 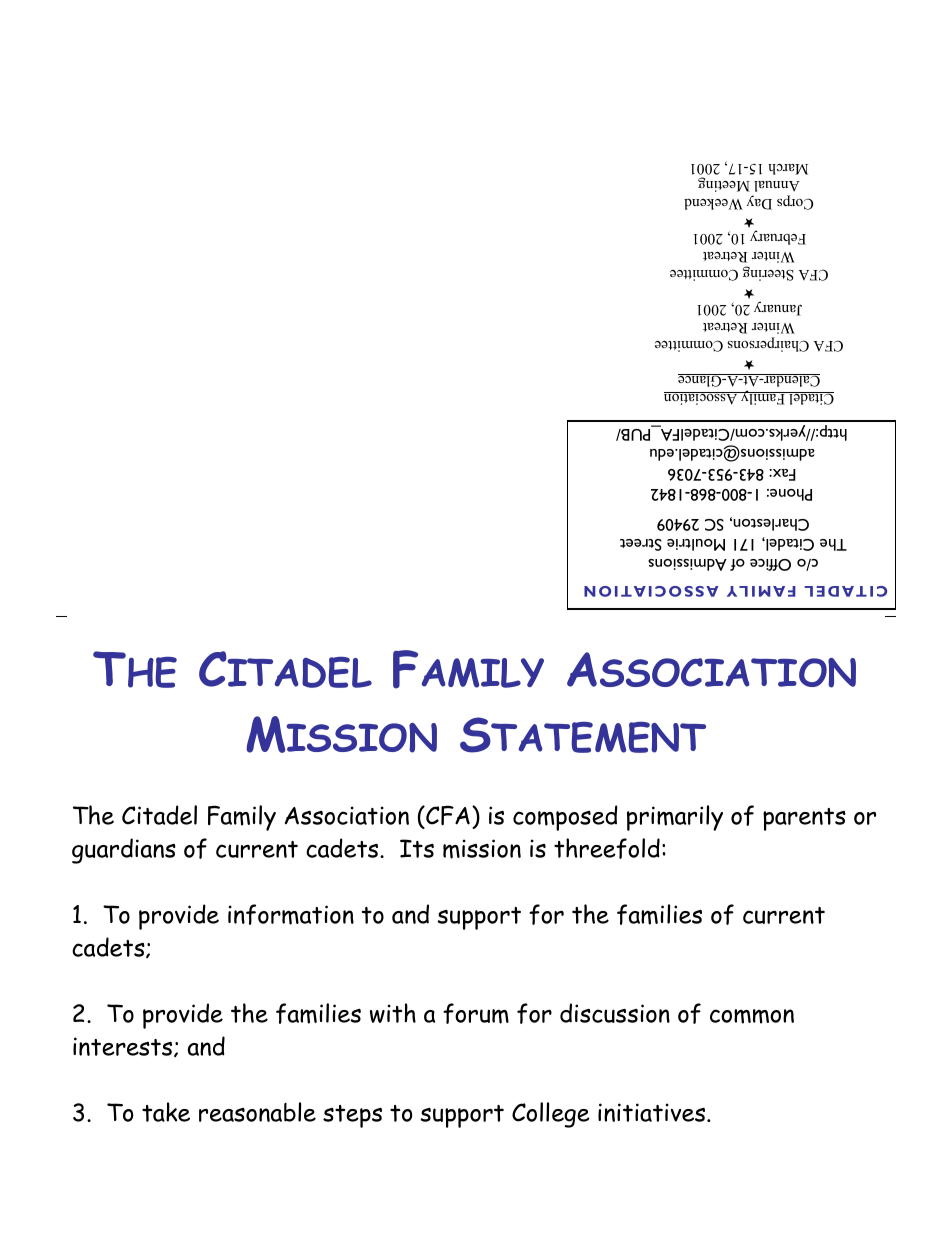 What do you see at coordinates (551, 1115) in the image?
I see `College` at bounding box center [551, 1115].
